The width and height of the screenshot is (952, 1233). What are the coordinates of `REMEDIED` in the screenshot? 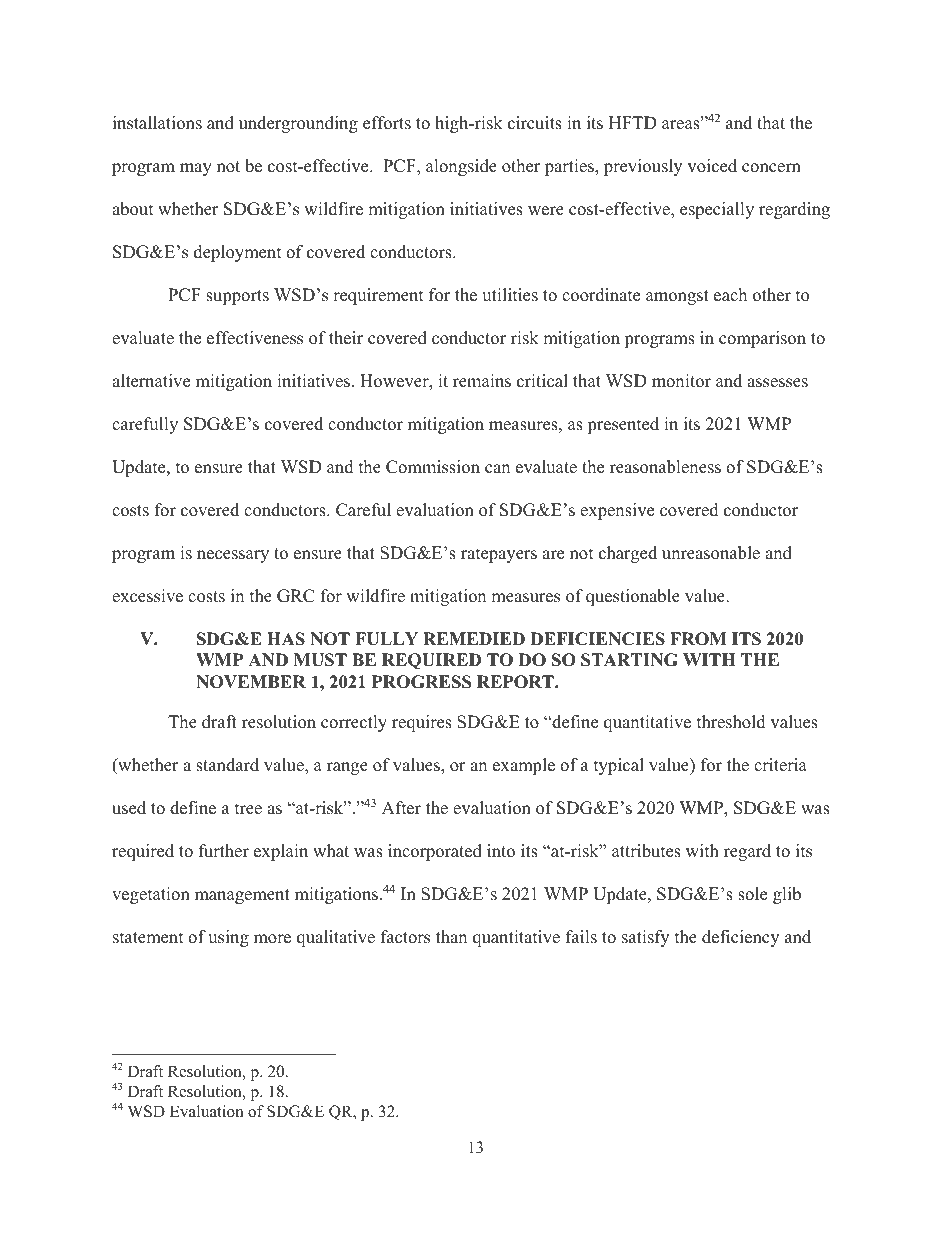 It's located at (474, 638).
